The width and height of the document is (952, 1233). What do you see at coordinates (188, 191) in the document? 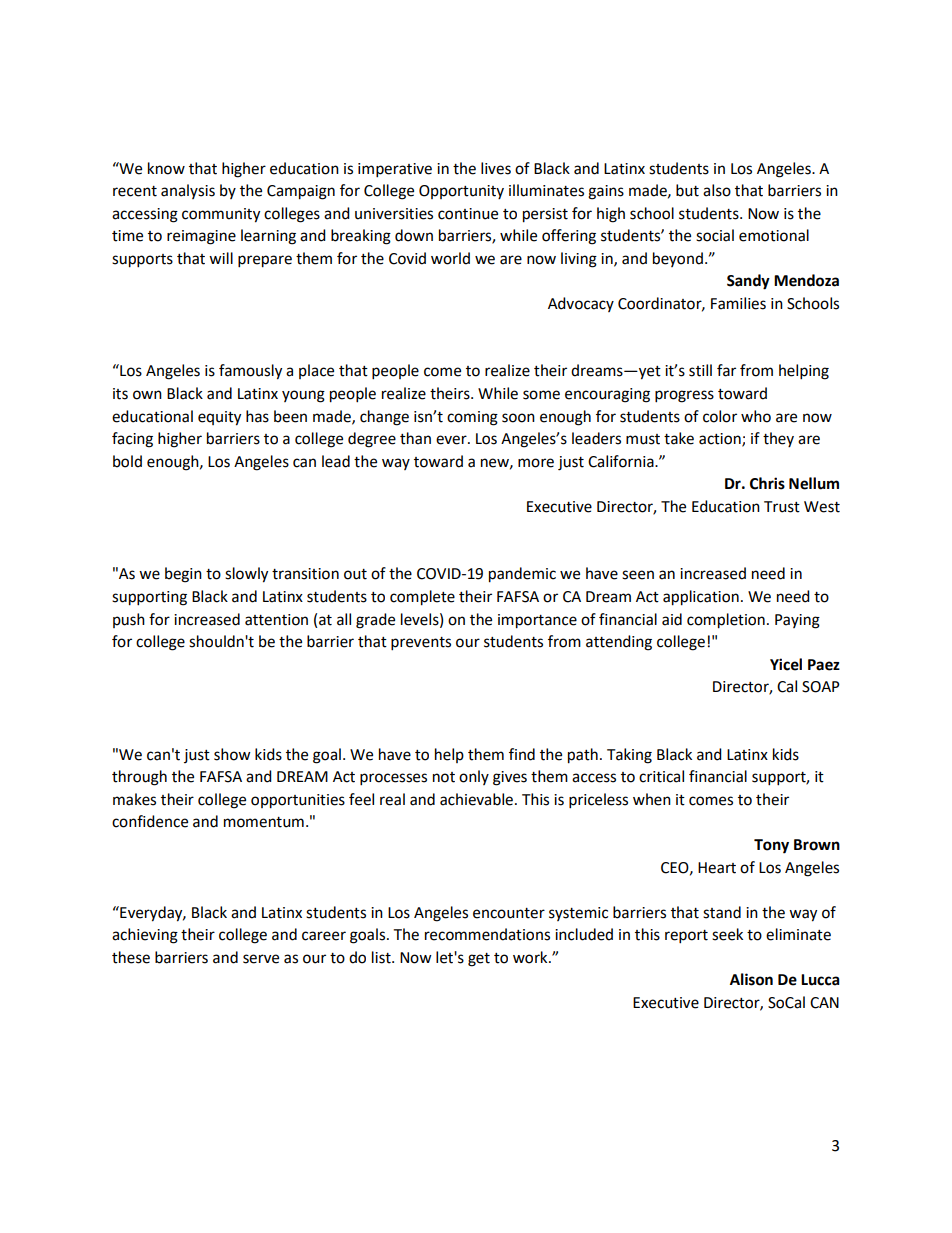
I see `analysis` at bounding box center [188, 191].
